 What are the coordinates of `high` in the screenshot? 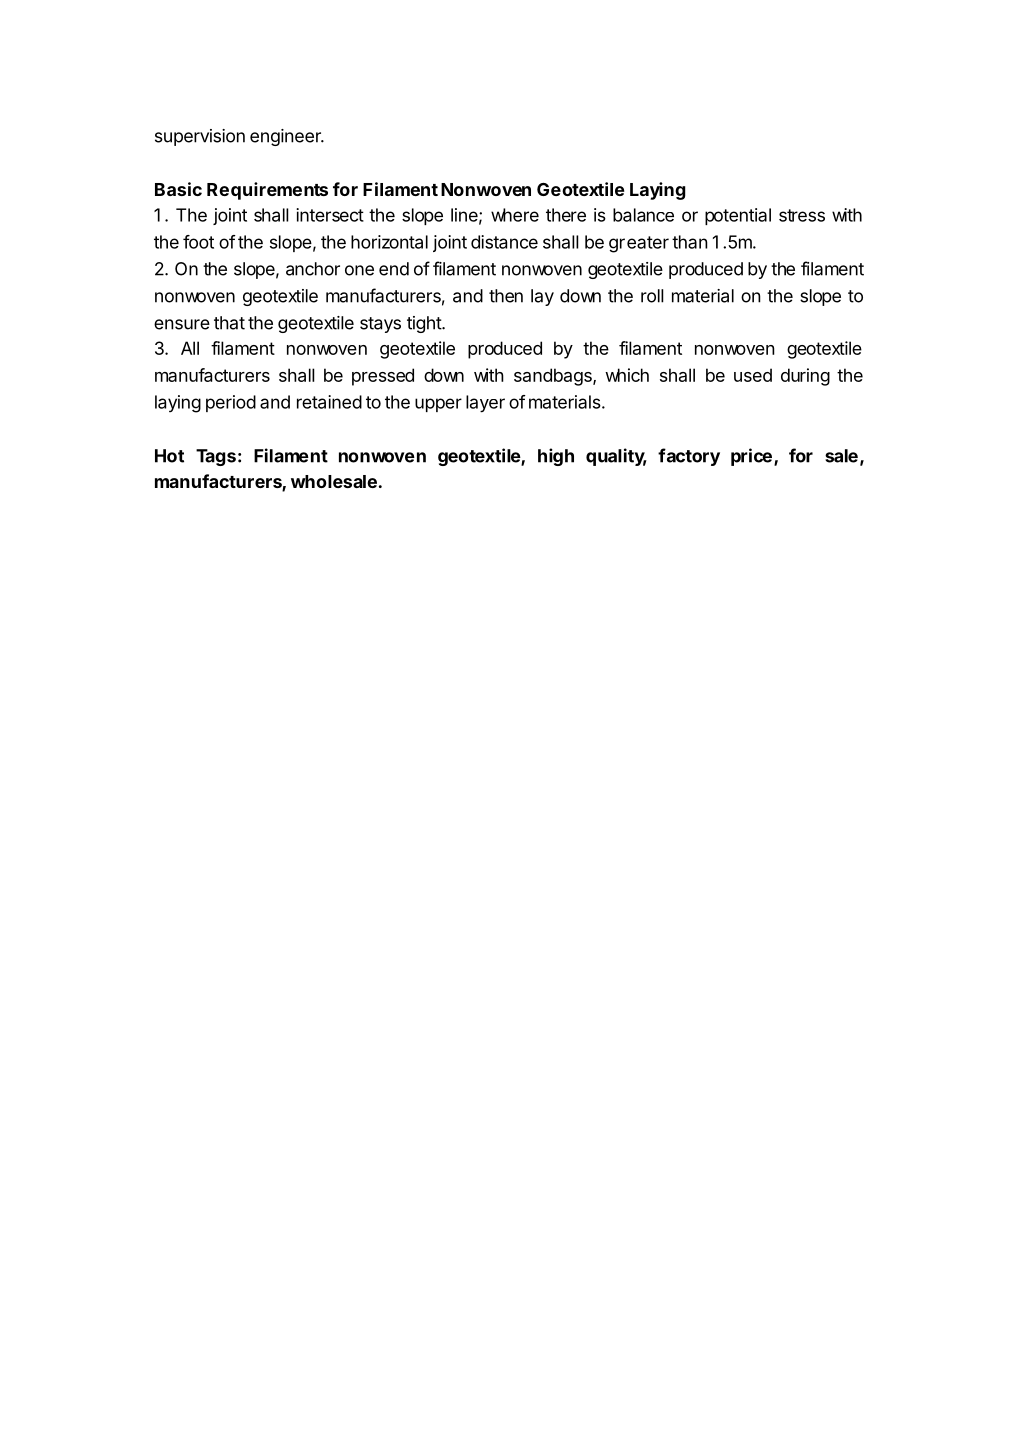 It's located at (556, 457).
